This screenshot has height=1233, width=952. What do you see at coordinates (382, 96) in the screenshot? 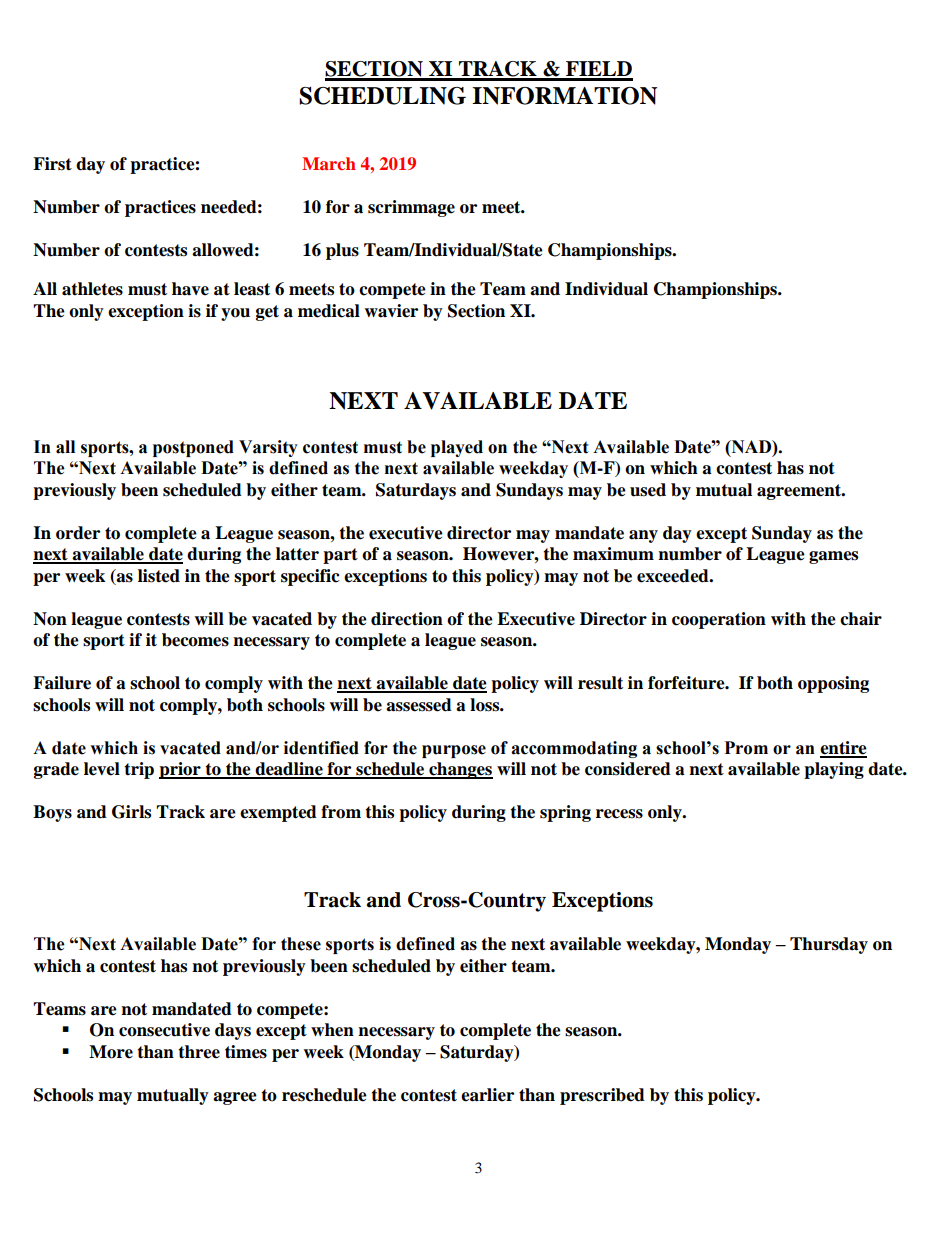
I see `SCHEDULING` at bounding box center [382, 96].
